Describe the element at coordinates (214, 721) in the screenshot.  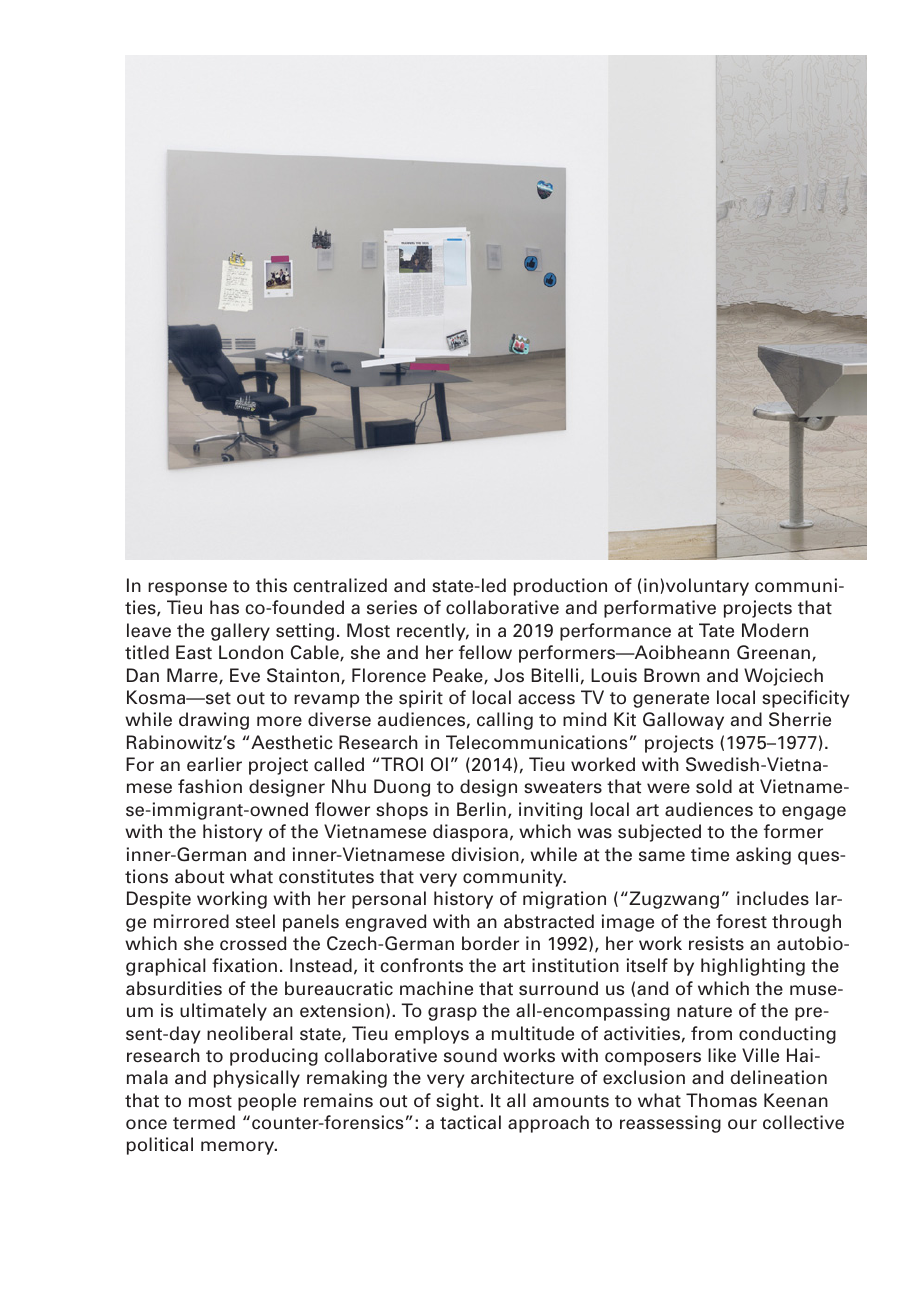
I see `drawing` at that location.
